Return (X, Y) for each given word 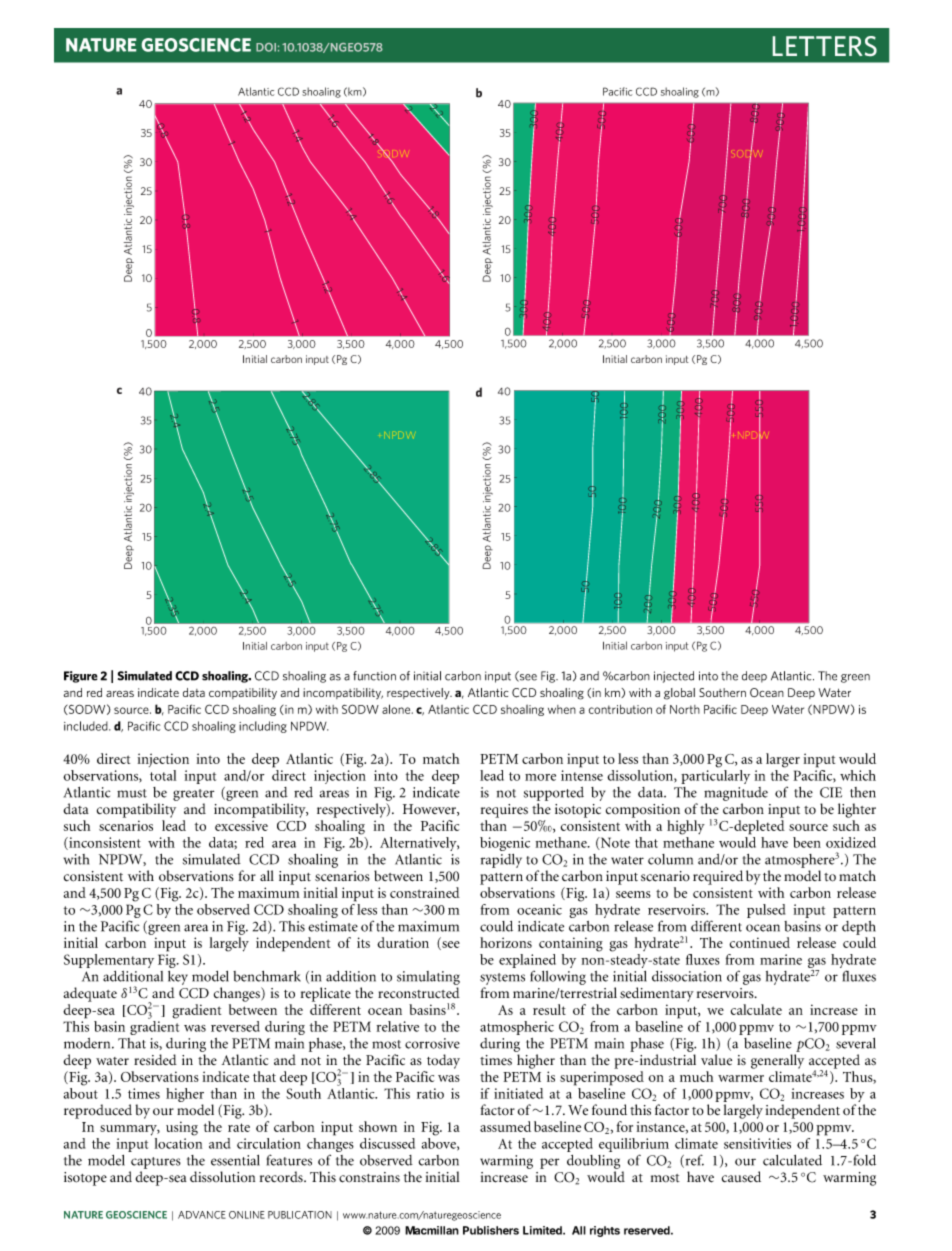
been (807, 842)
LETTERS (825, 46)
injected (674, 677)
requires (504, 811)
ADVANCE (202, 1215)
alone (397, 709)
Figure (81, 677)
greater (193, 795)
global (679, 694)
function (374, 676)
